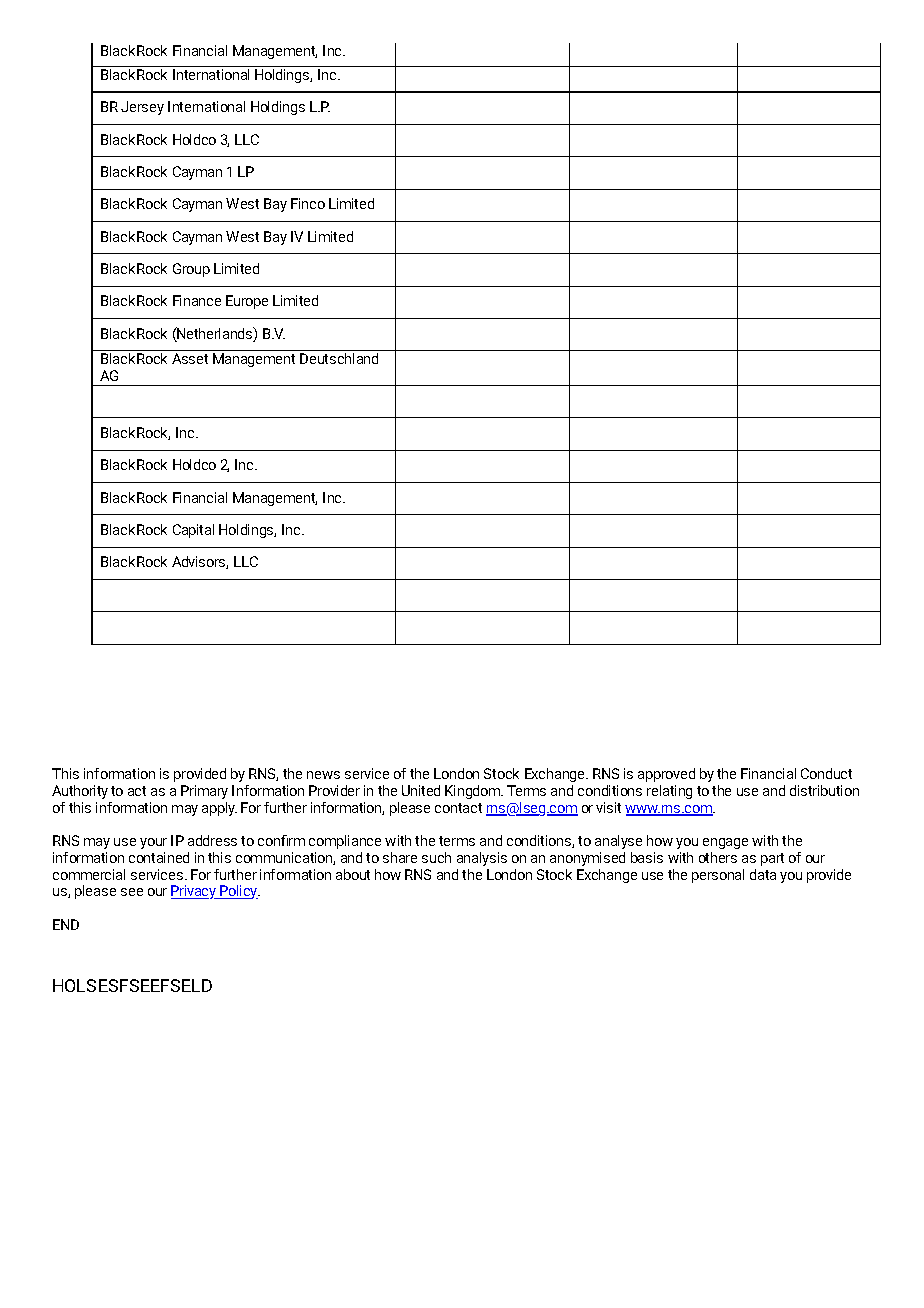  I want to click on Asset, so click(190, 358).
